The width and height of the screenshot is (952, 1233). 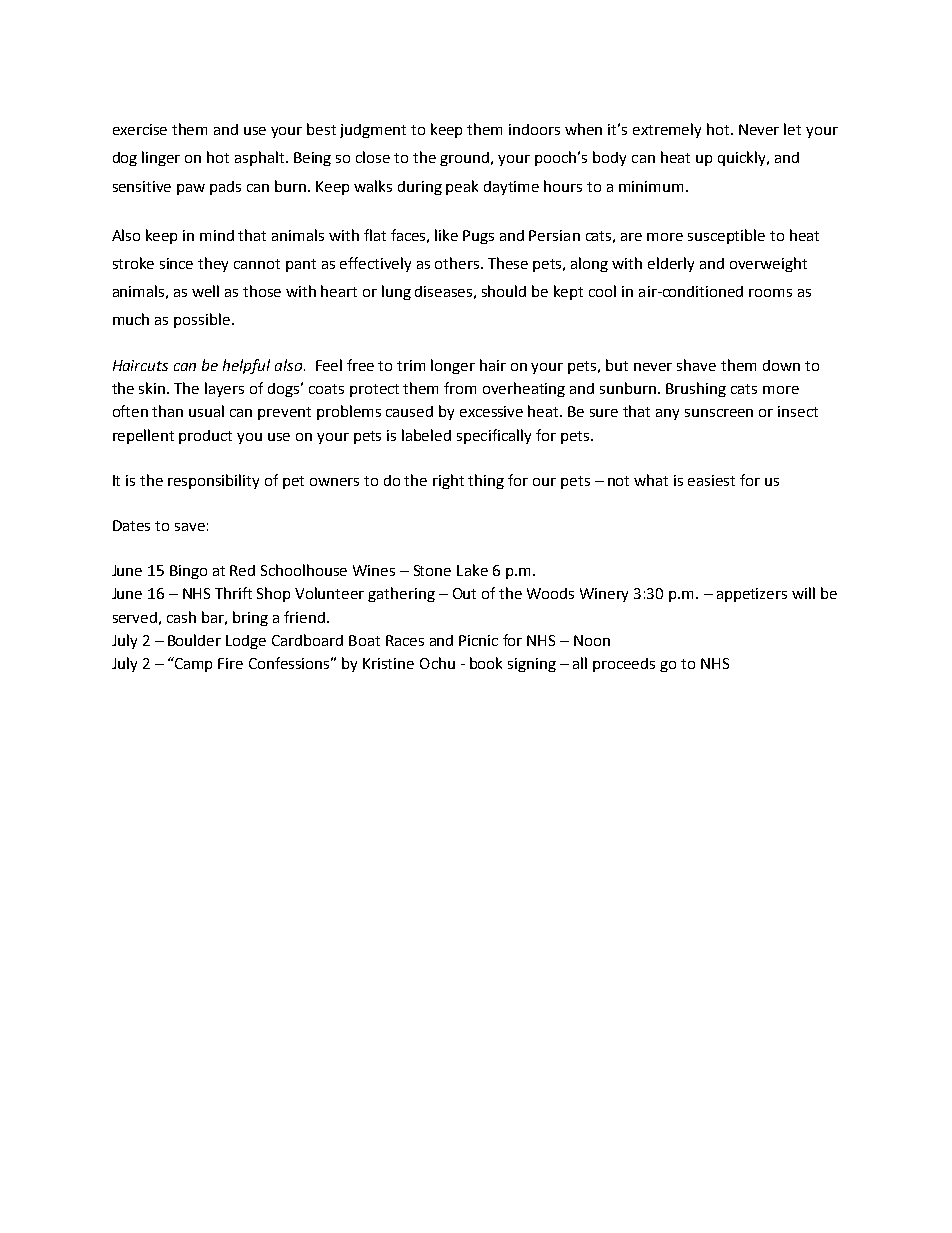 I want to click on quickly, so click(x=743, y=158).
